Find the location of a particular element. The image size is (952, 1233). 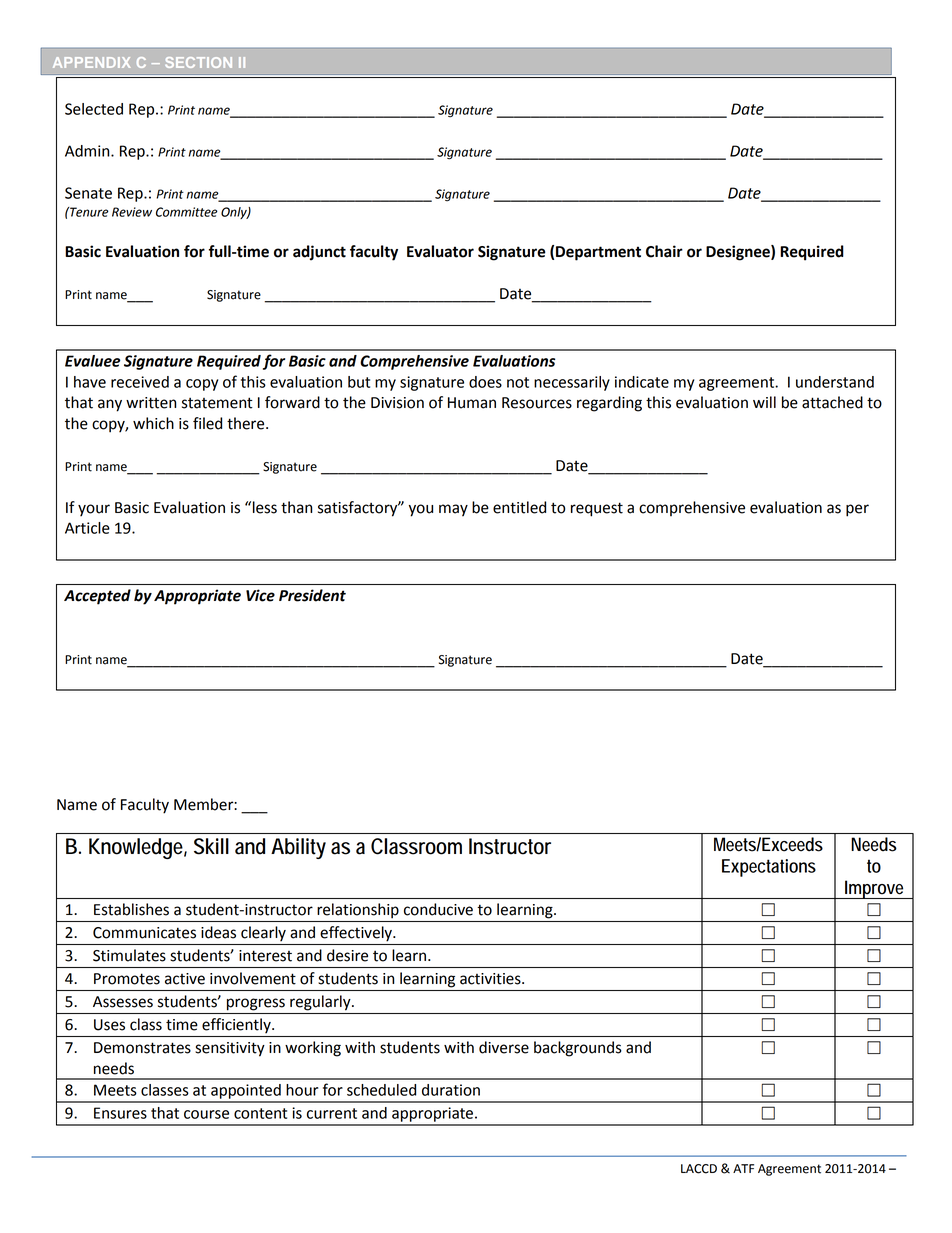

Evaluator is located at coordinates (440, 251).
